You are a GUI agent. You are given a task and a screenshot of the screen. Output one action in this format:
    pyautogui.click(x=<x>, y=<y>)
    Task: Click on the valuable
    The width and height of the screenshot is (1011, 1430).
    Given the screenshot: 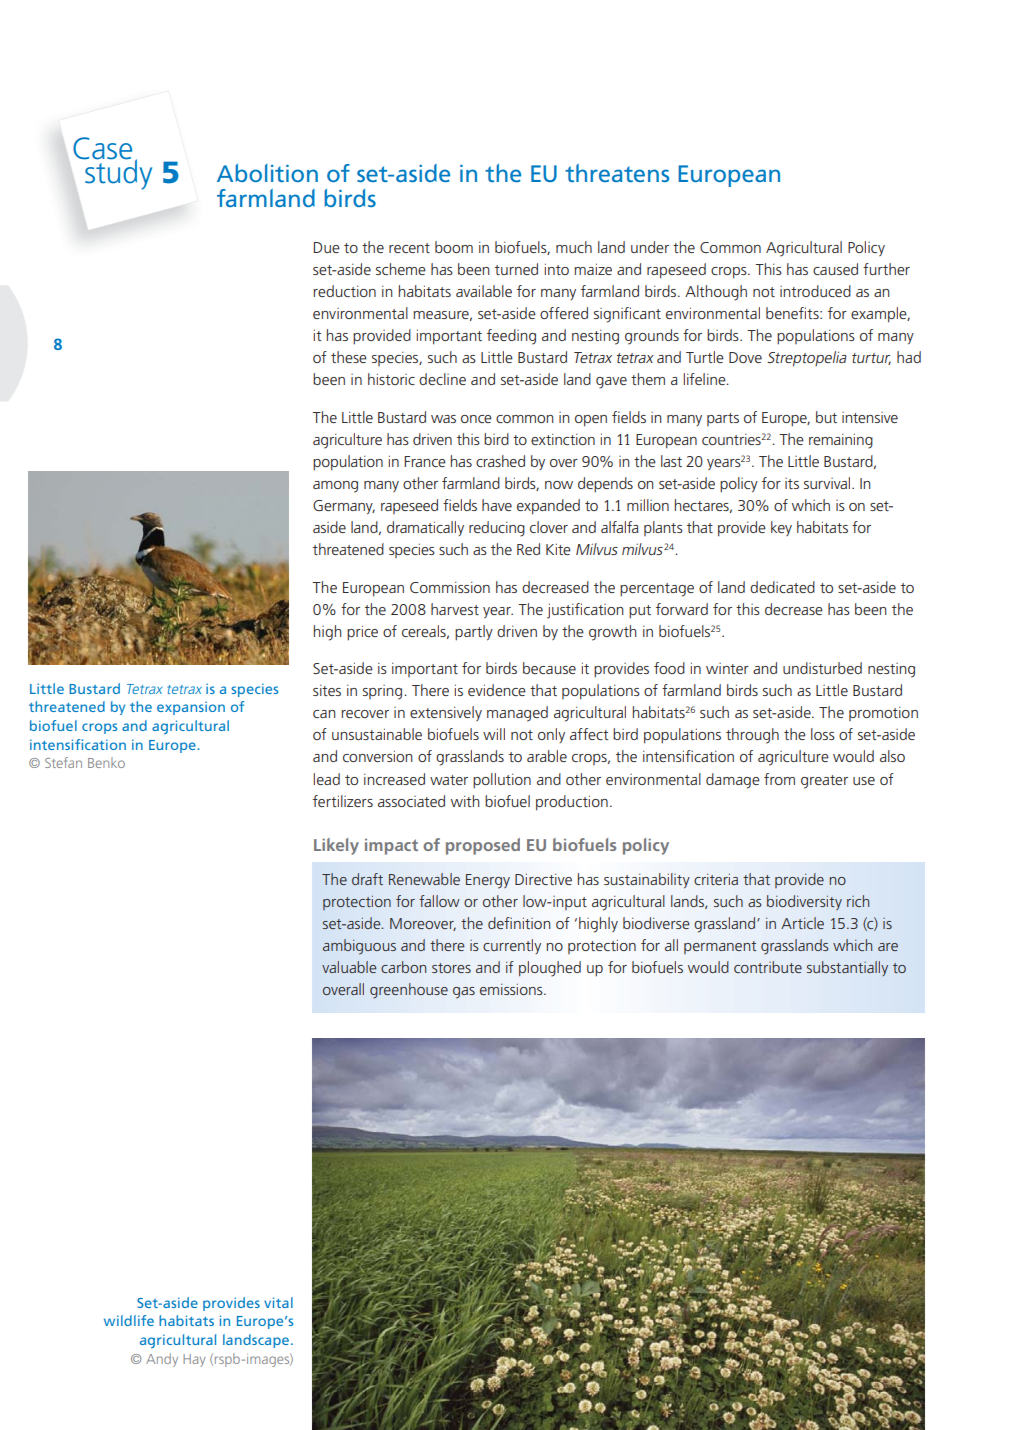 What is the action you would take?
    pyautogui.click(x=349, y=967)
